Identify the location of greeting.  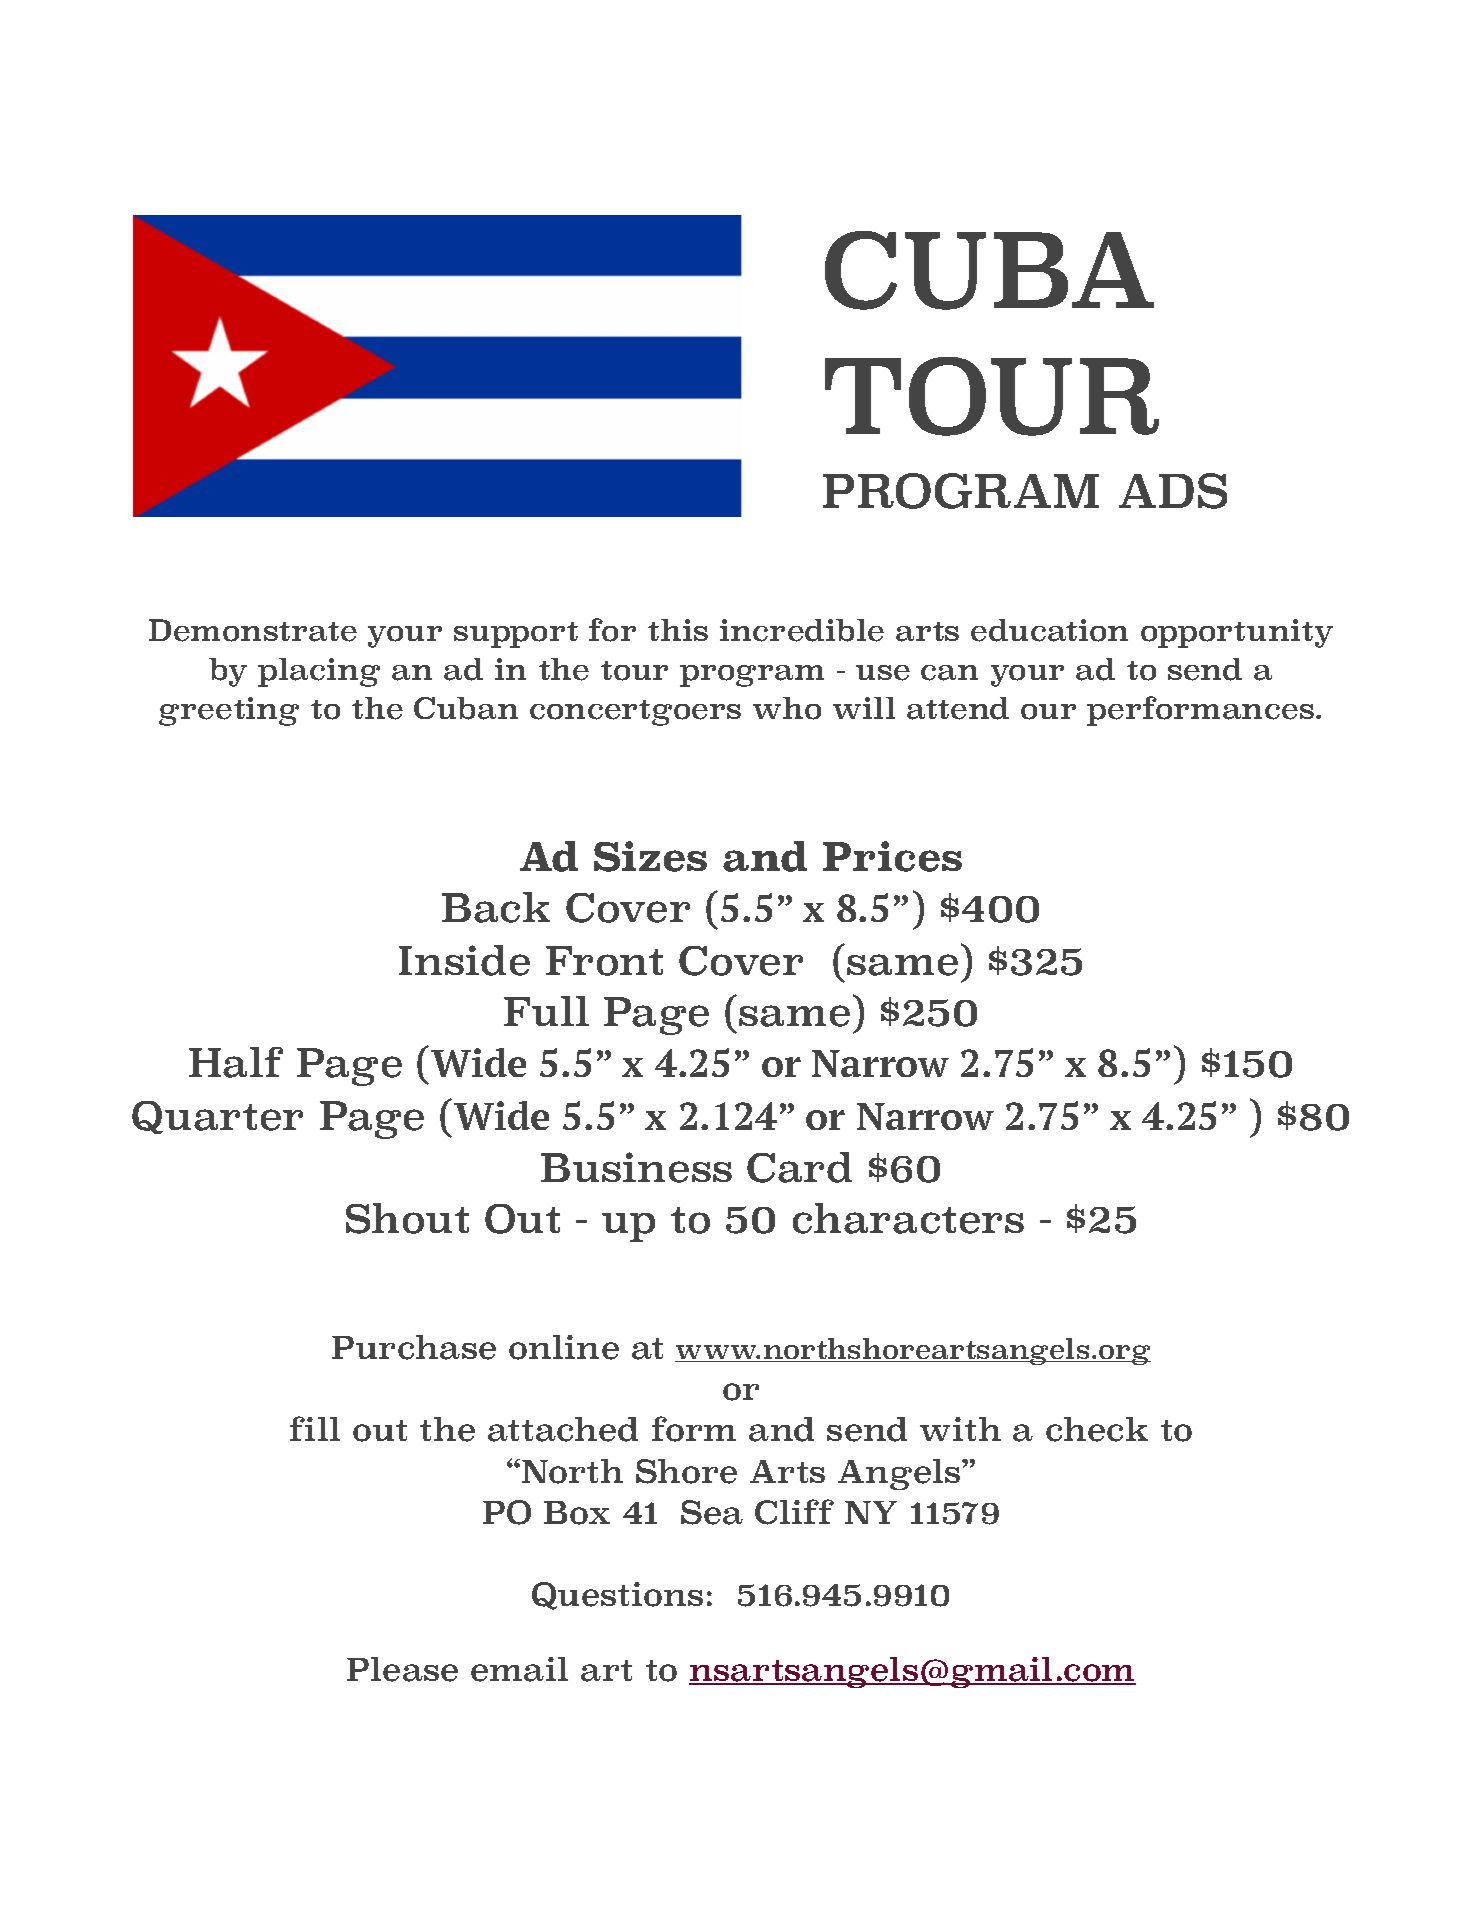
(229, 711).
